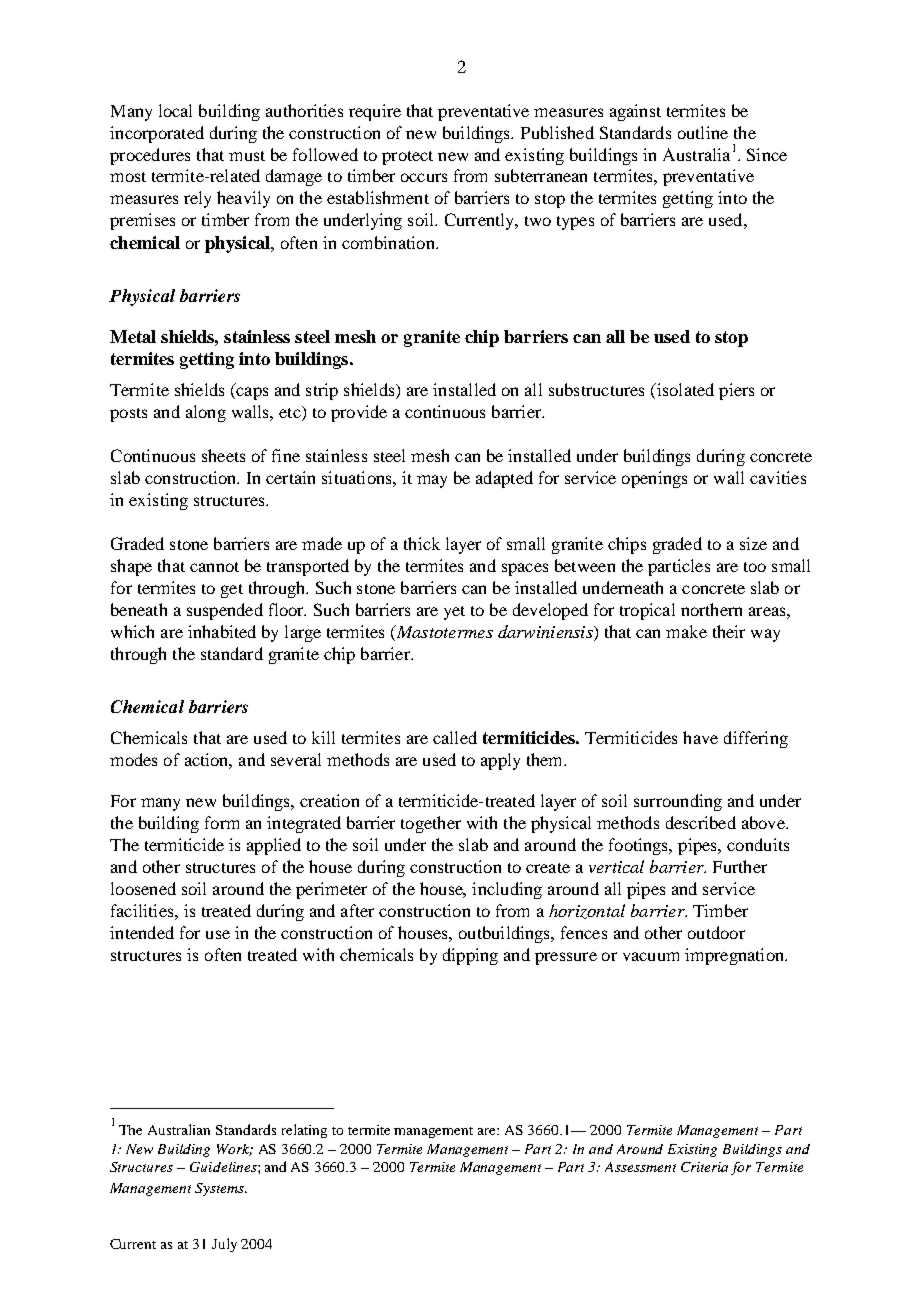 The image size is (924, 1308). Describe the element at coordinates (704, 1167) in the page. I see `Criteria` at that location.
